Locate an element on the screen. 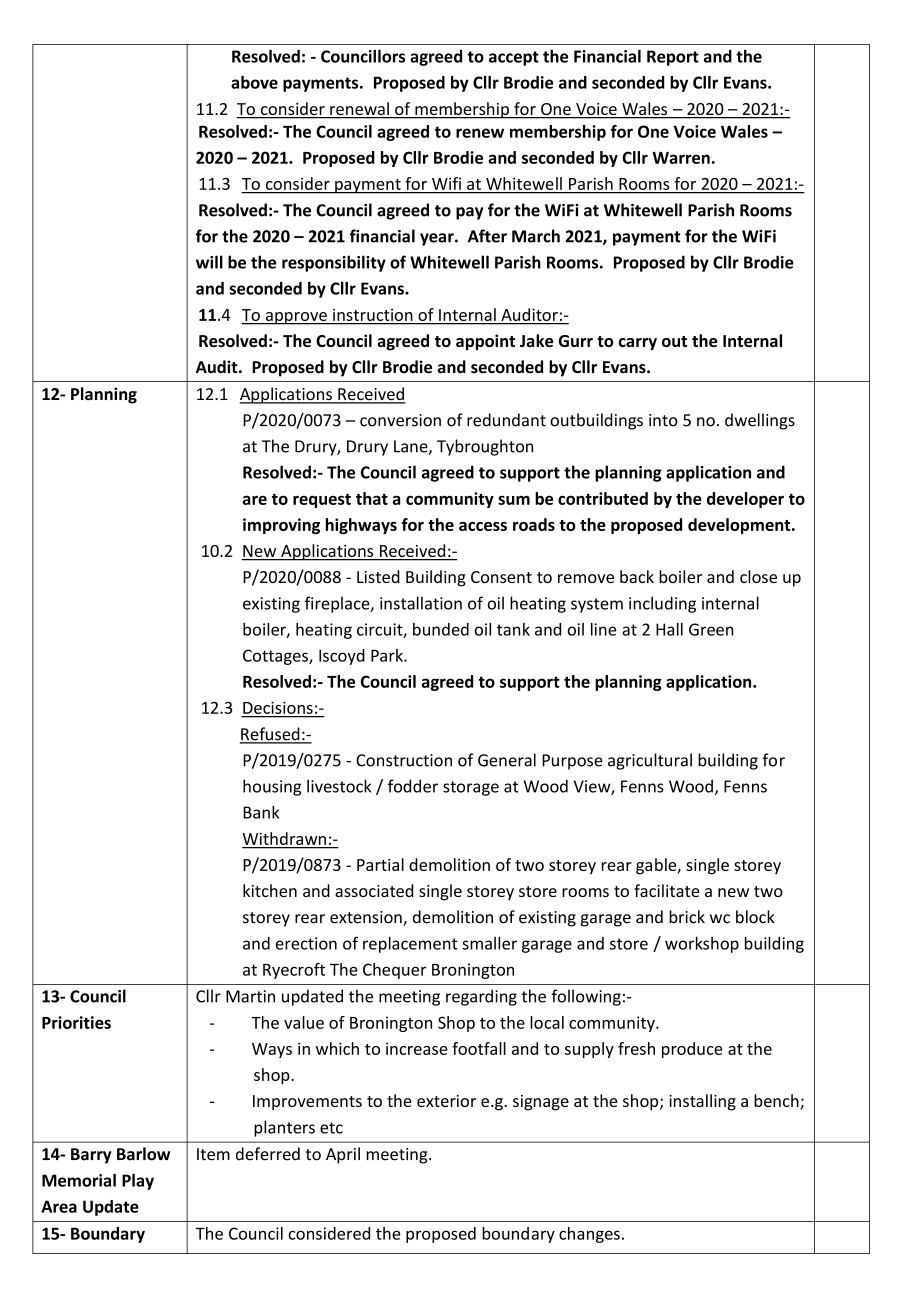  improving is located at coordinates (281, 526).
